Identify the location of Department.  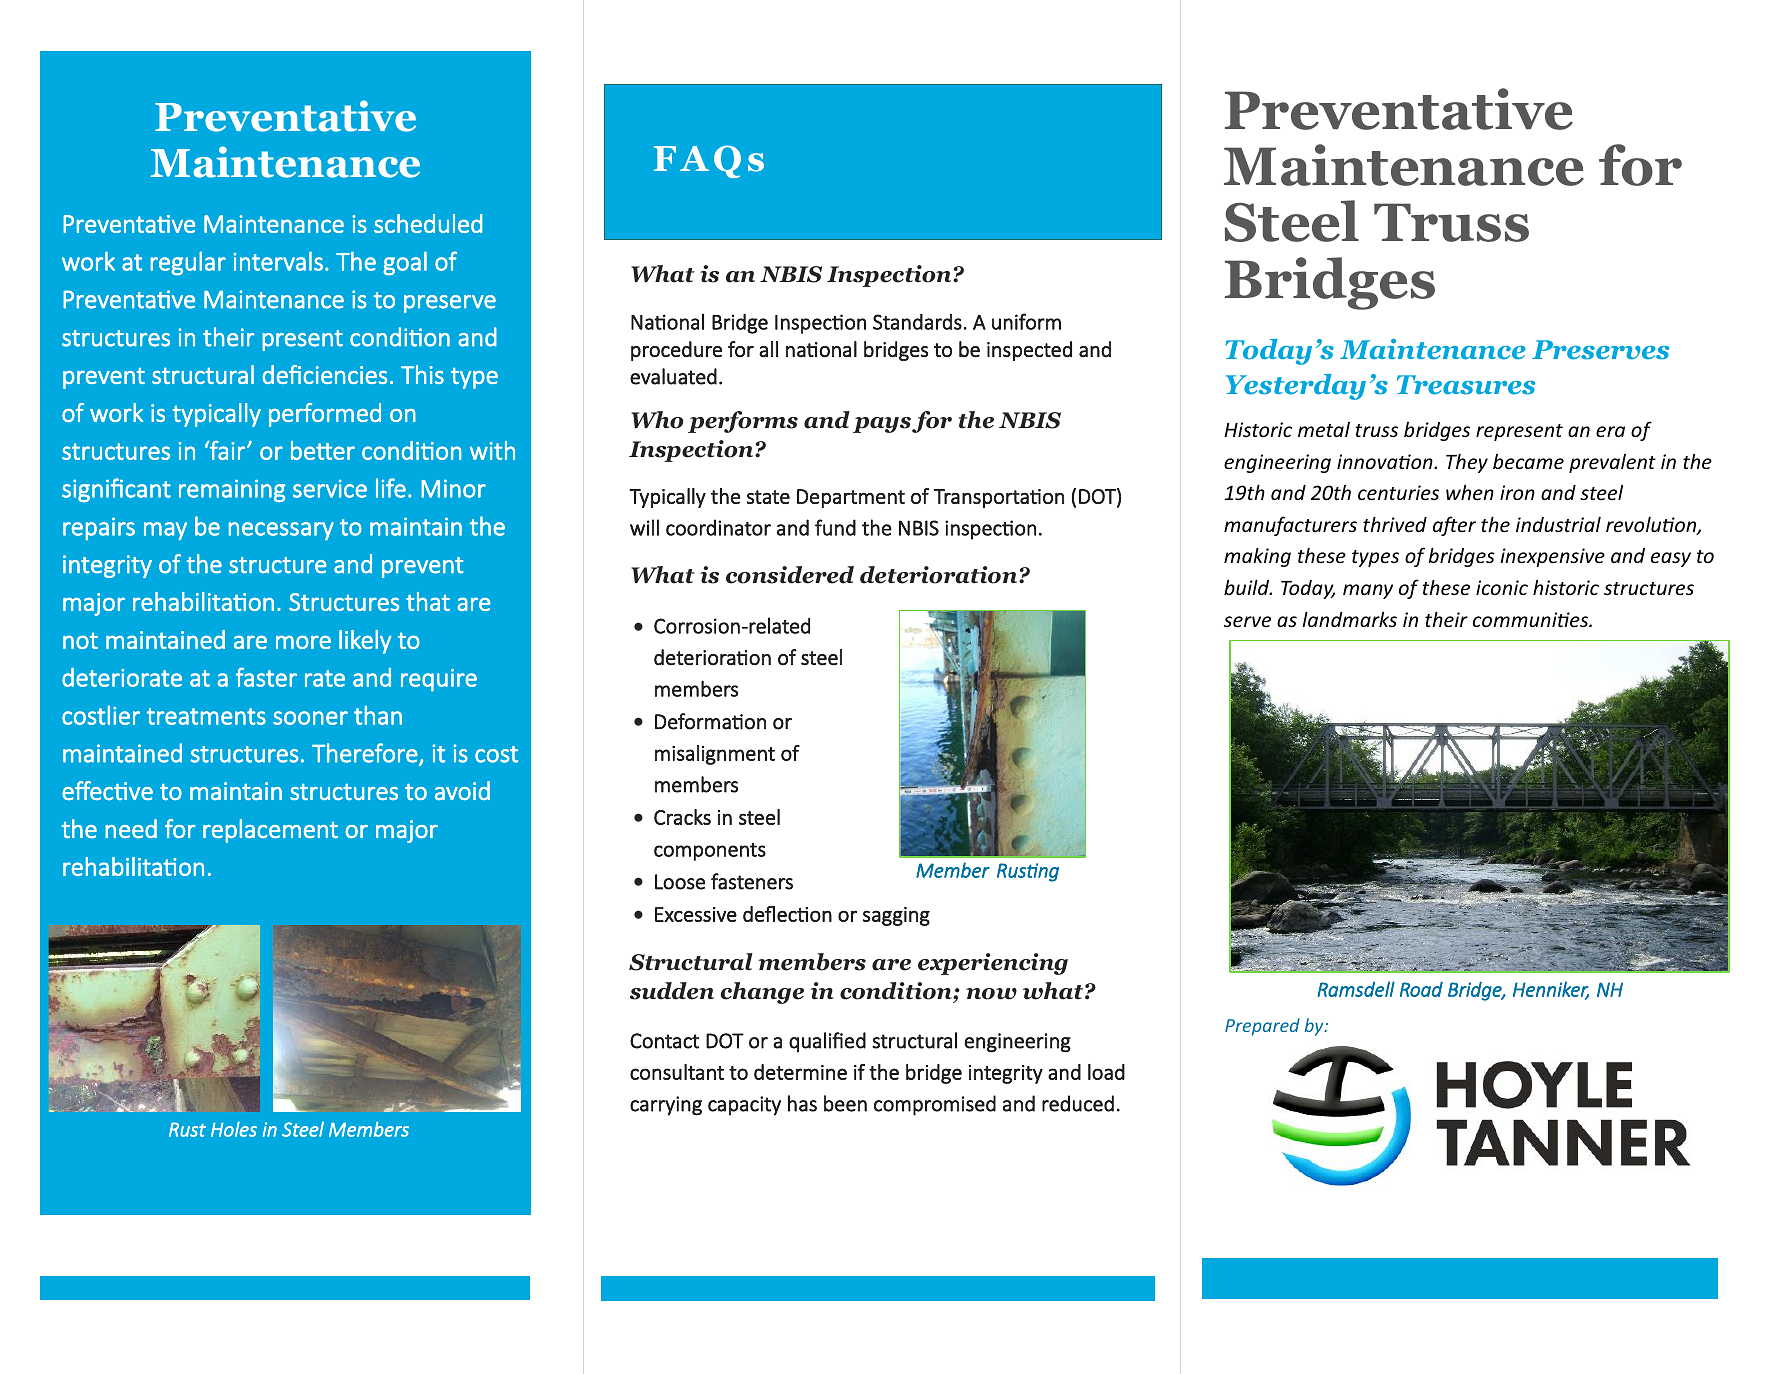
(851, 498).
